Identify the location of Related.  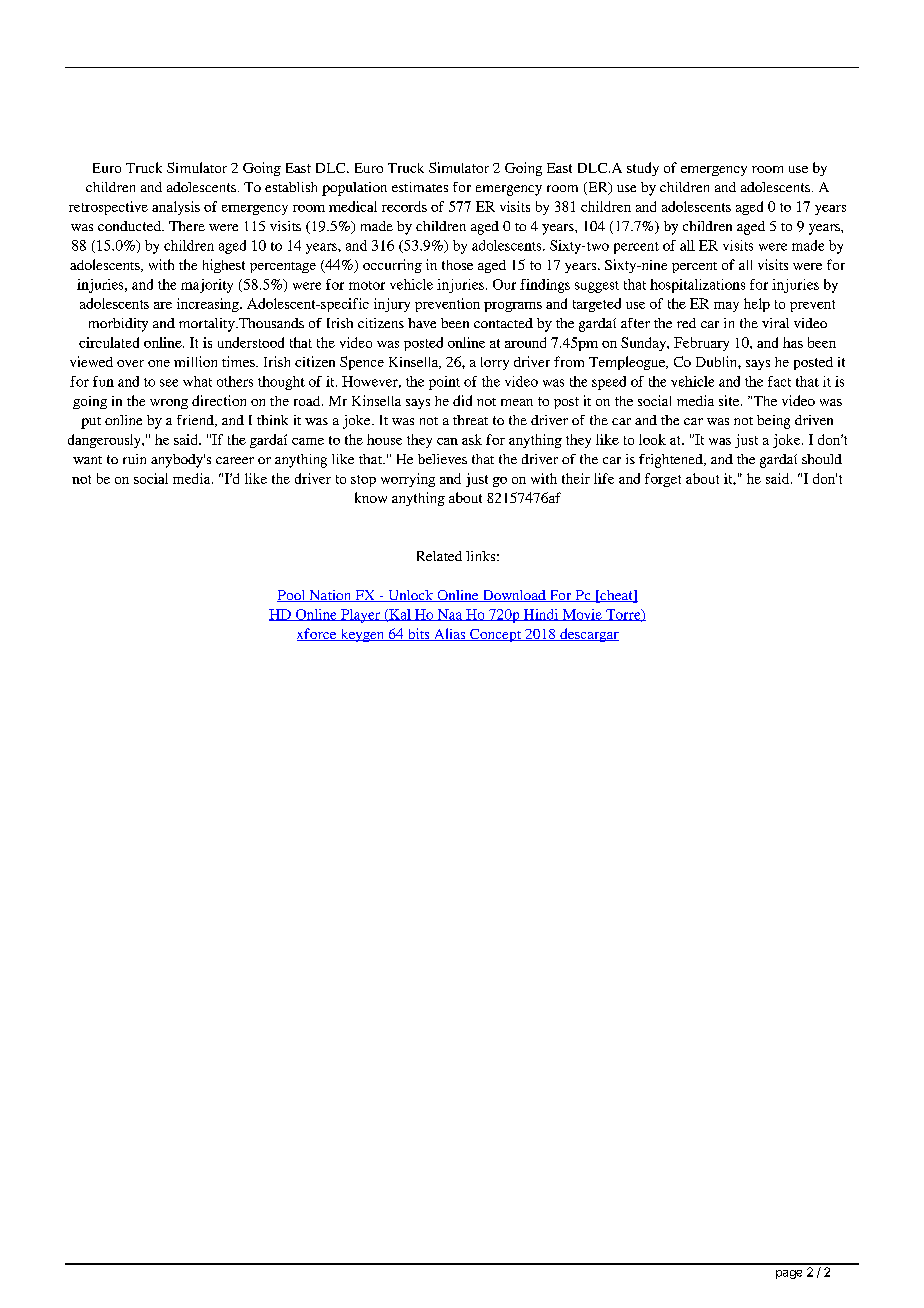
(439, 556).
